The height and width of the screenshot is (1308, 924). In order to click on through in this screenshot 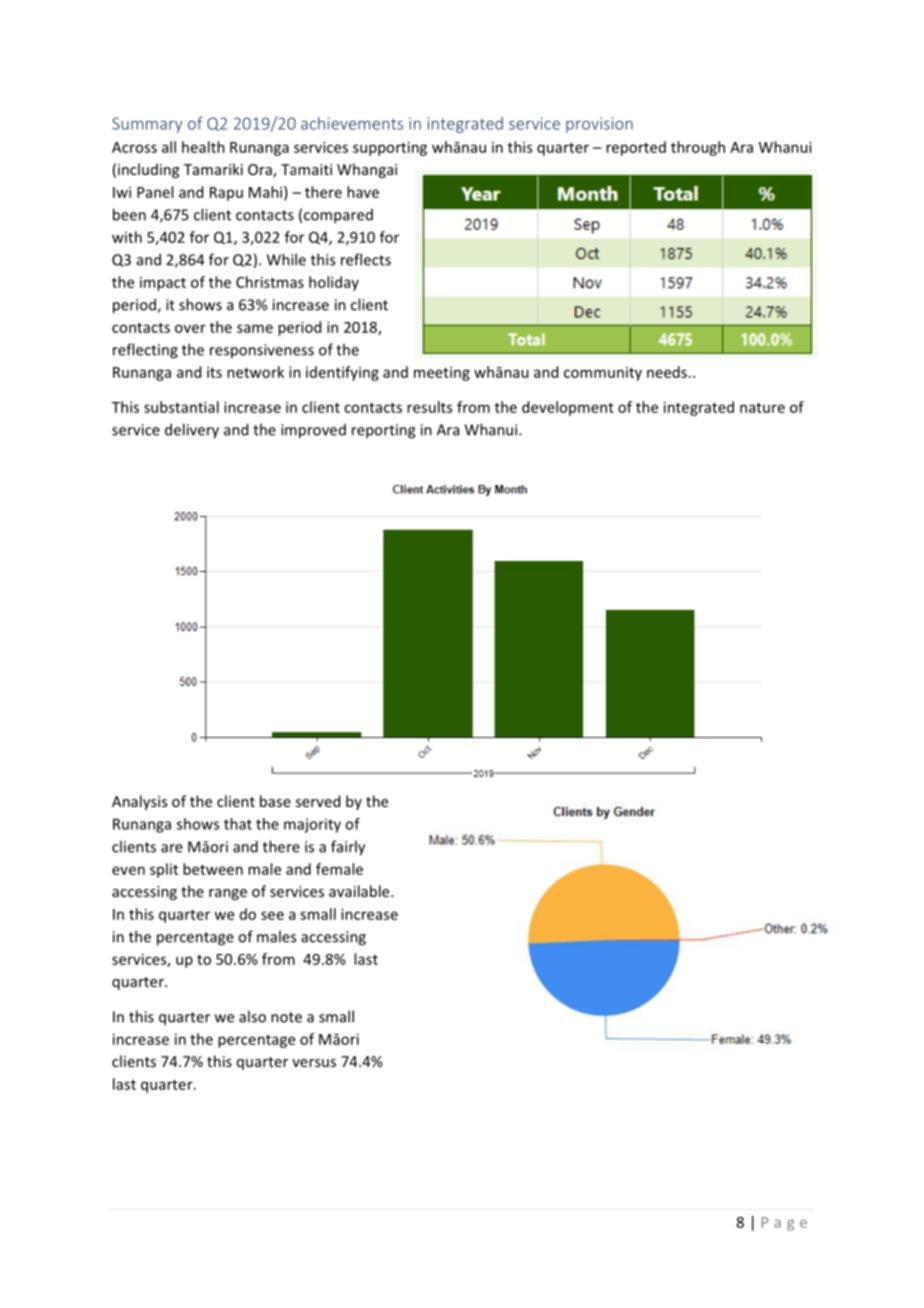, I will do `click(698, 148)`.
